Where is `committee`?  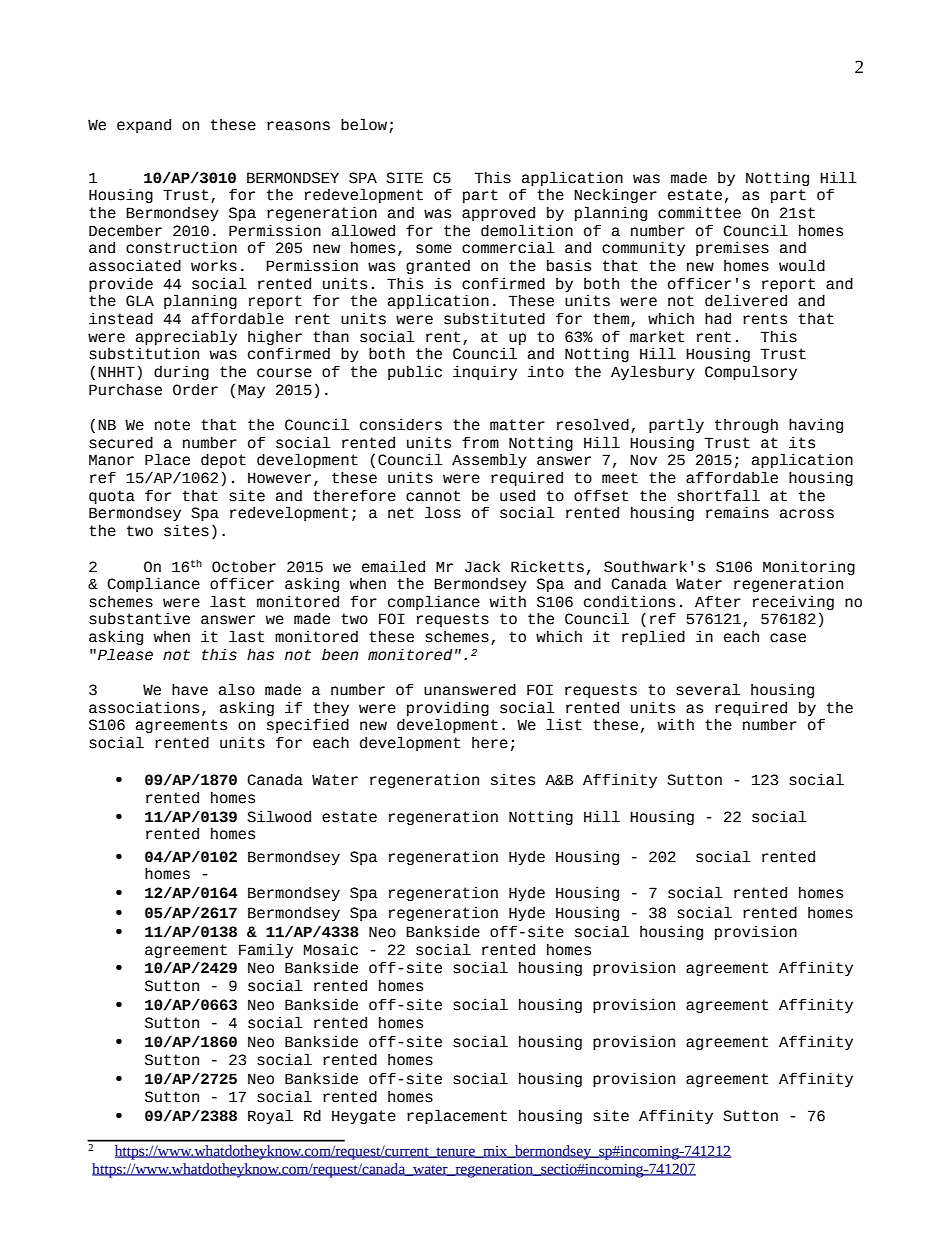 committee is located at coordinates (699, 213).
